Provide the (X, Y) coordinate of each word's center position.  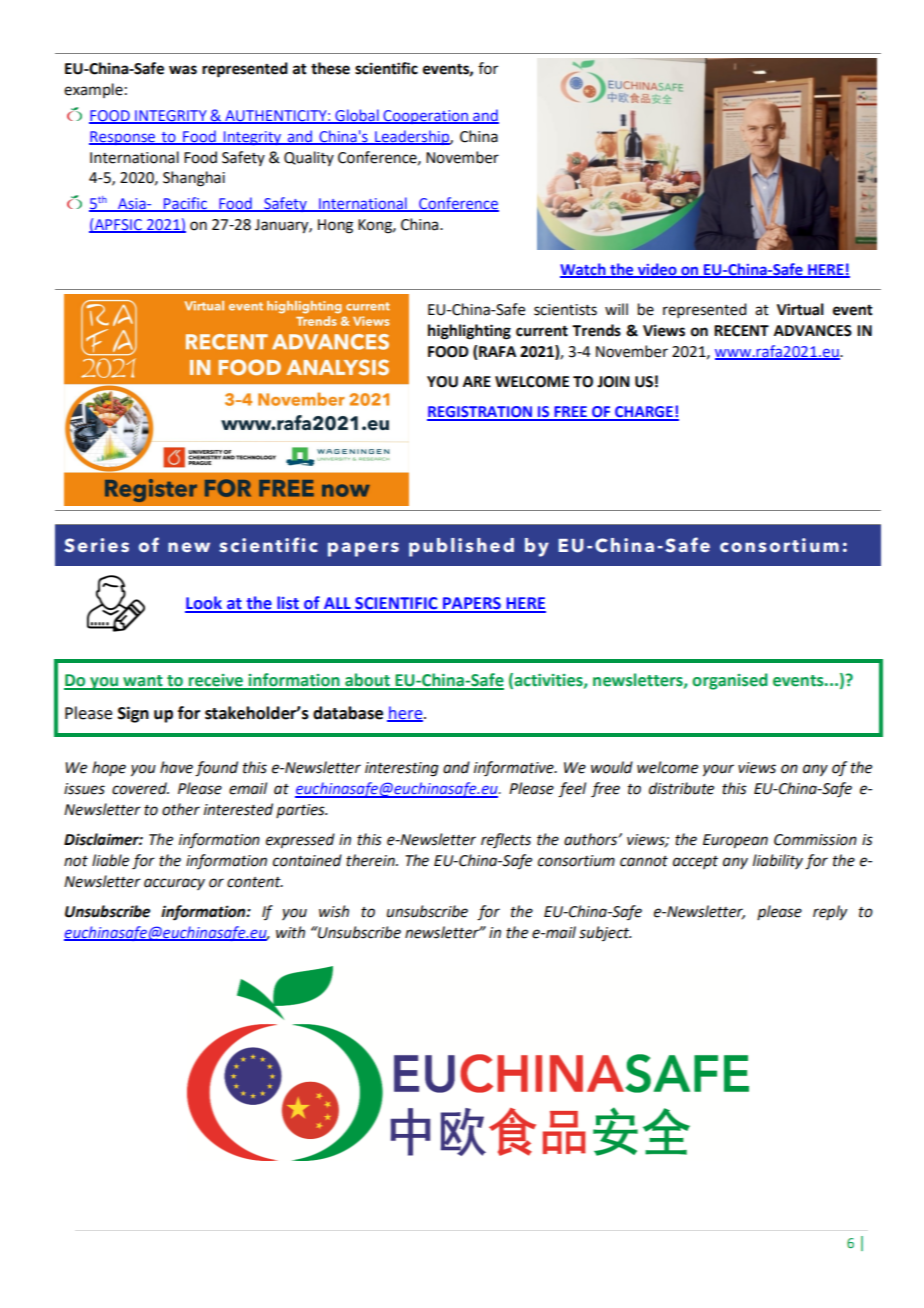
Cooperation (425, 117)
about (367, 681)
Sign (133, 714)
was (183, 70)
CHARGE (644, 413)
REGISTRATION (480, 413)
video (657, 270)
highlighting (469, 332)
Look (204, 604)
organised (730, 681)
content (255, 882)
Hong (335, 226)
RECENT (741, 331)
